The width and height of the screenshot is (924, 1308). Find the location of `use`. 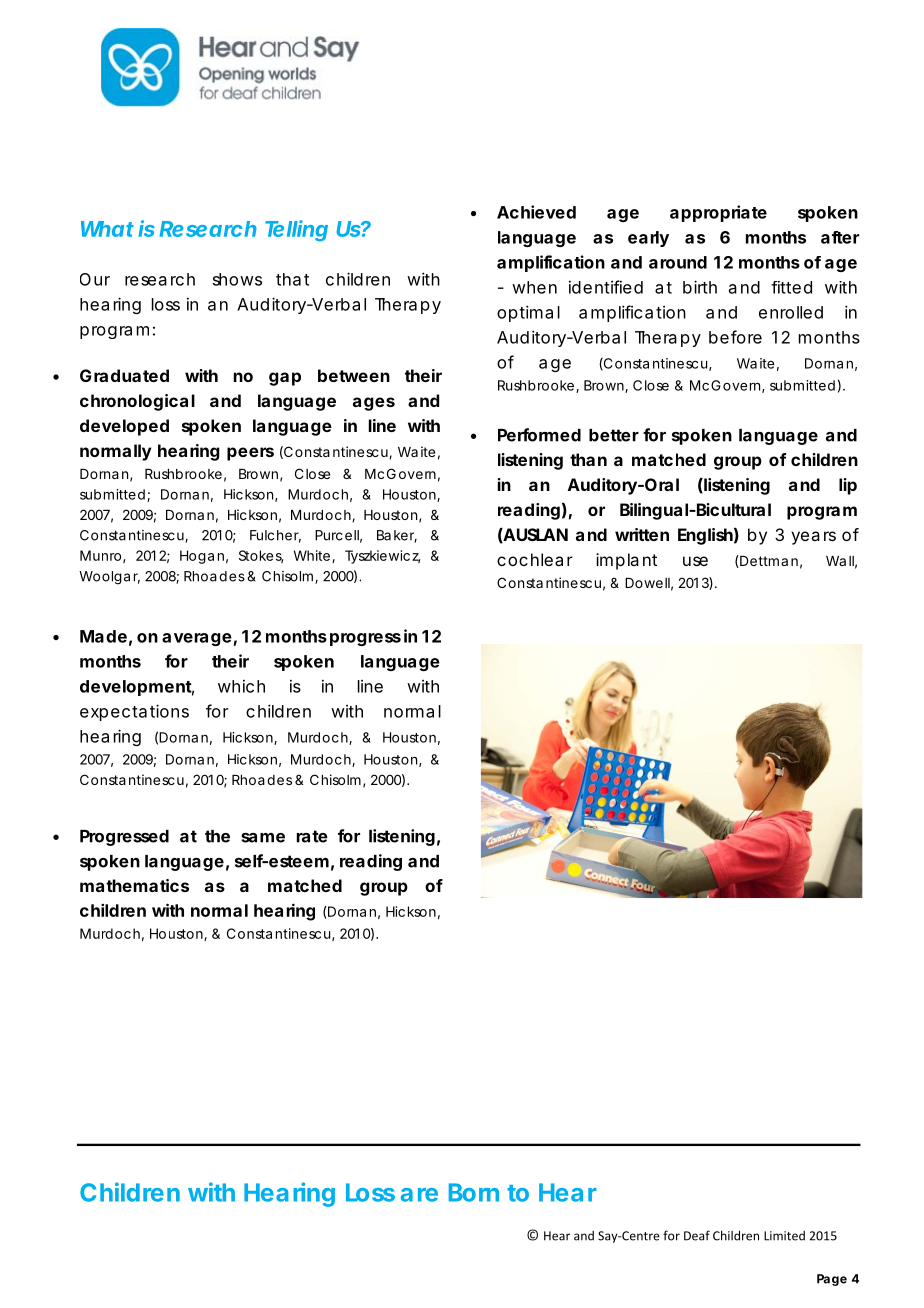

use is located at coordinates (695, 561).
